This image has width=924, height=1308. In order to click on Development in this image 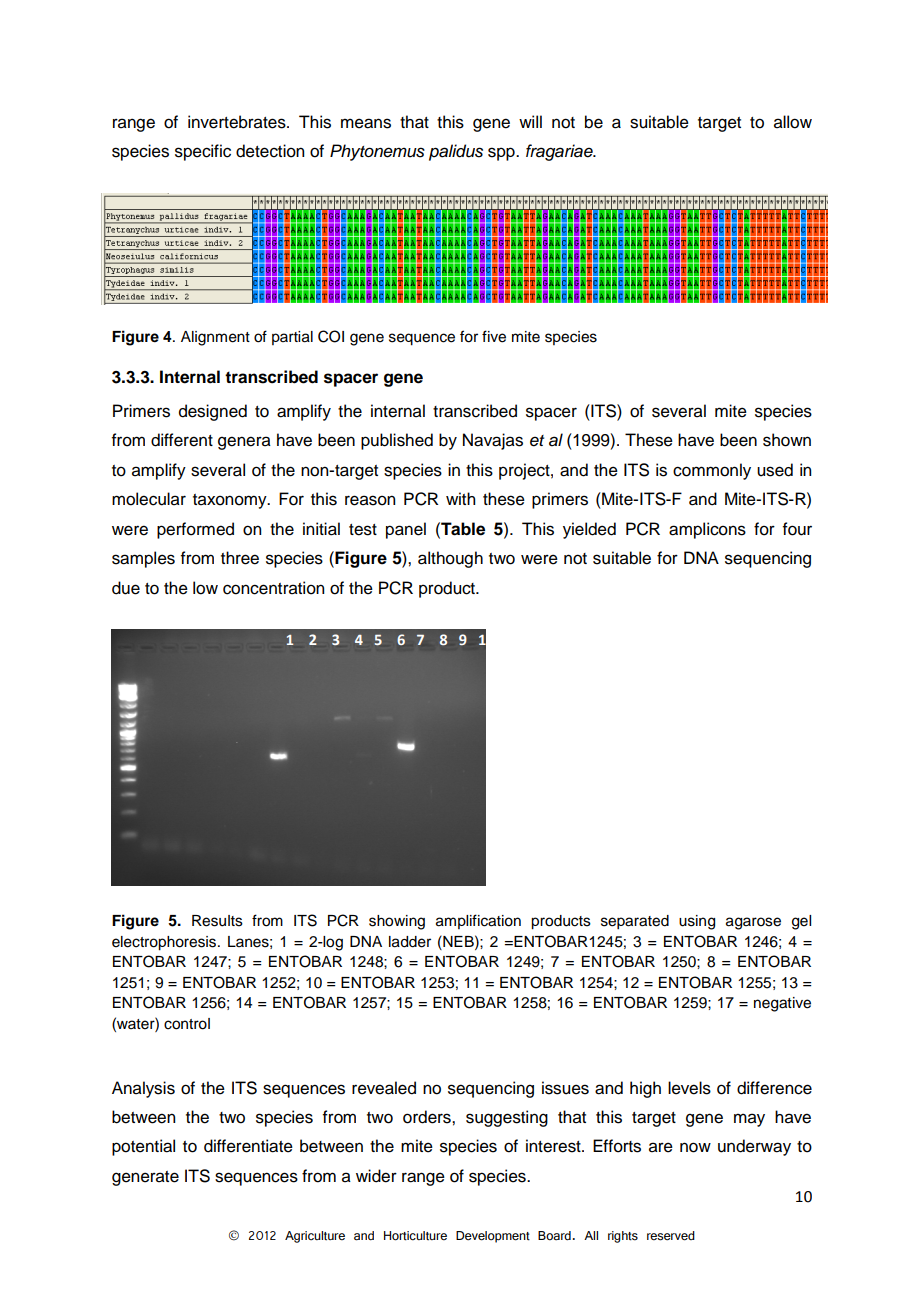, I will do `click(493, 1237)`.
